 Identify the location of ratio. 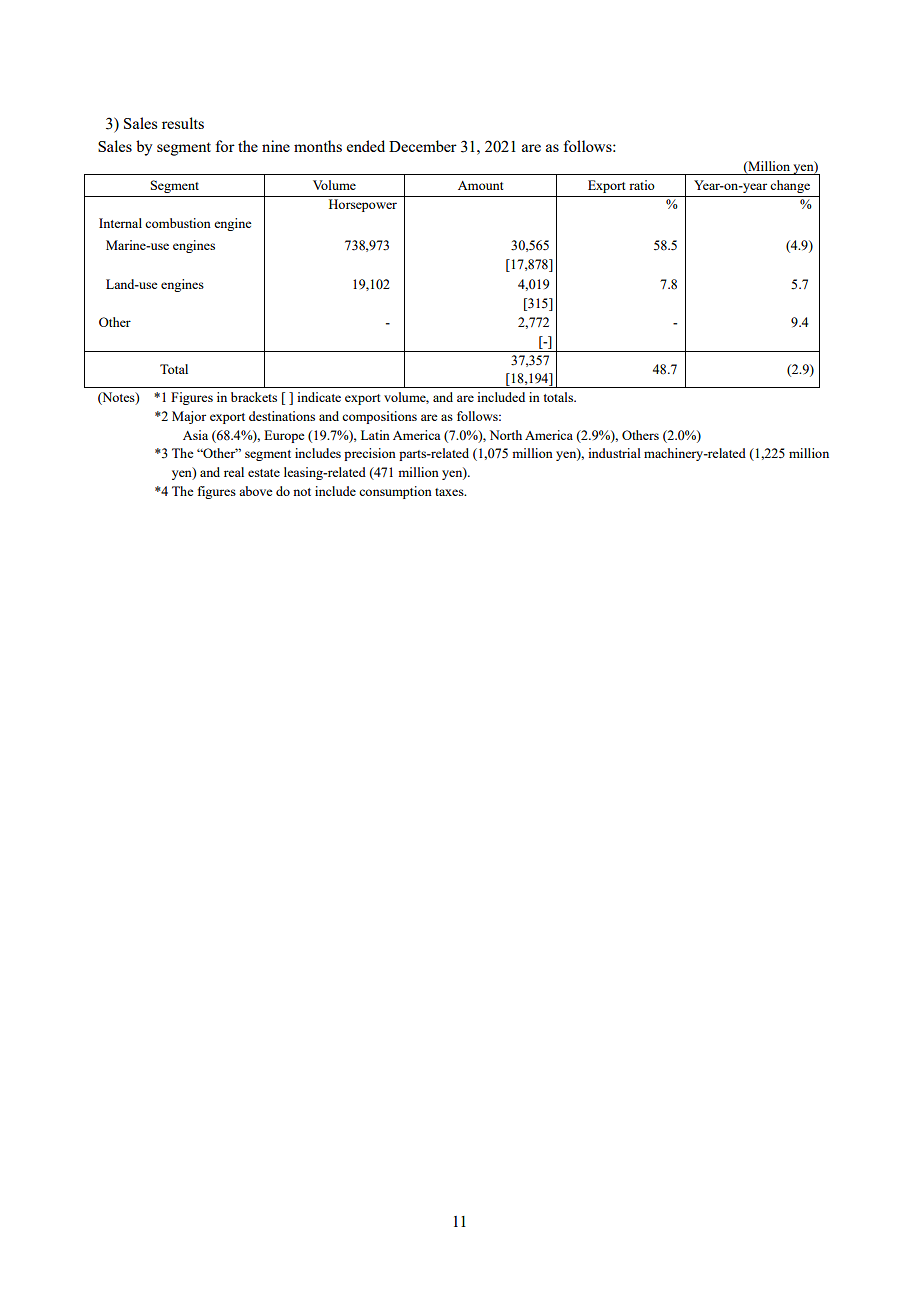
(642, 185).
